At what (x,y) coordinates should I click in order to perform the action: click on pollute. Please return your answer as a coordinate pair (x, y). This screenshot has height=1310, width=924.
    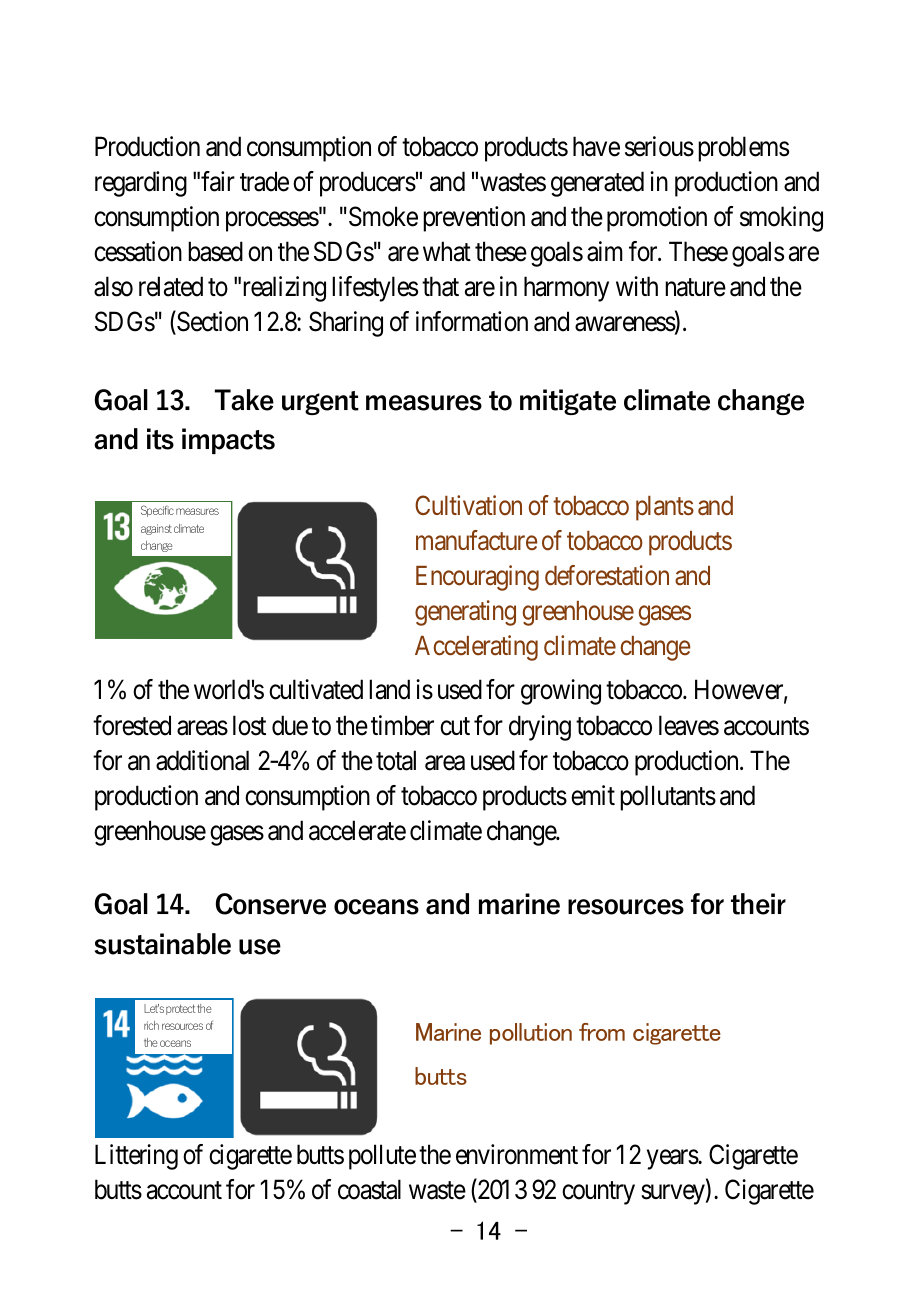
    Looking at the image, I should click on (382, 1157).
